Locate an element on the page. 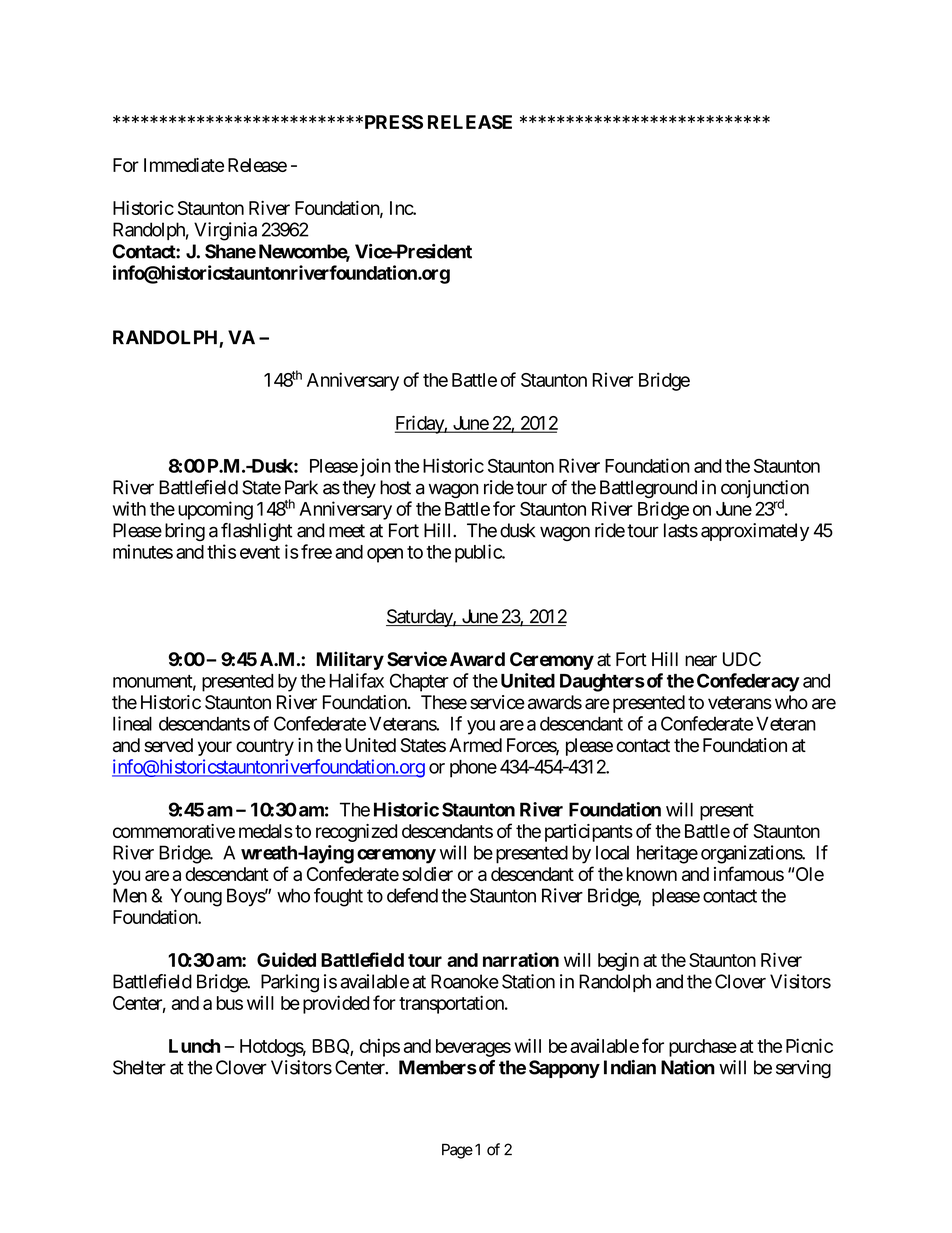 This image has width=952, height=1233. host is located at coordinates (395, 487).
